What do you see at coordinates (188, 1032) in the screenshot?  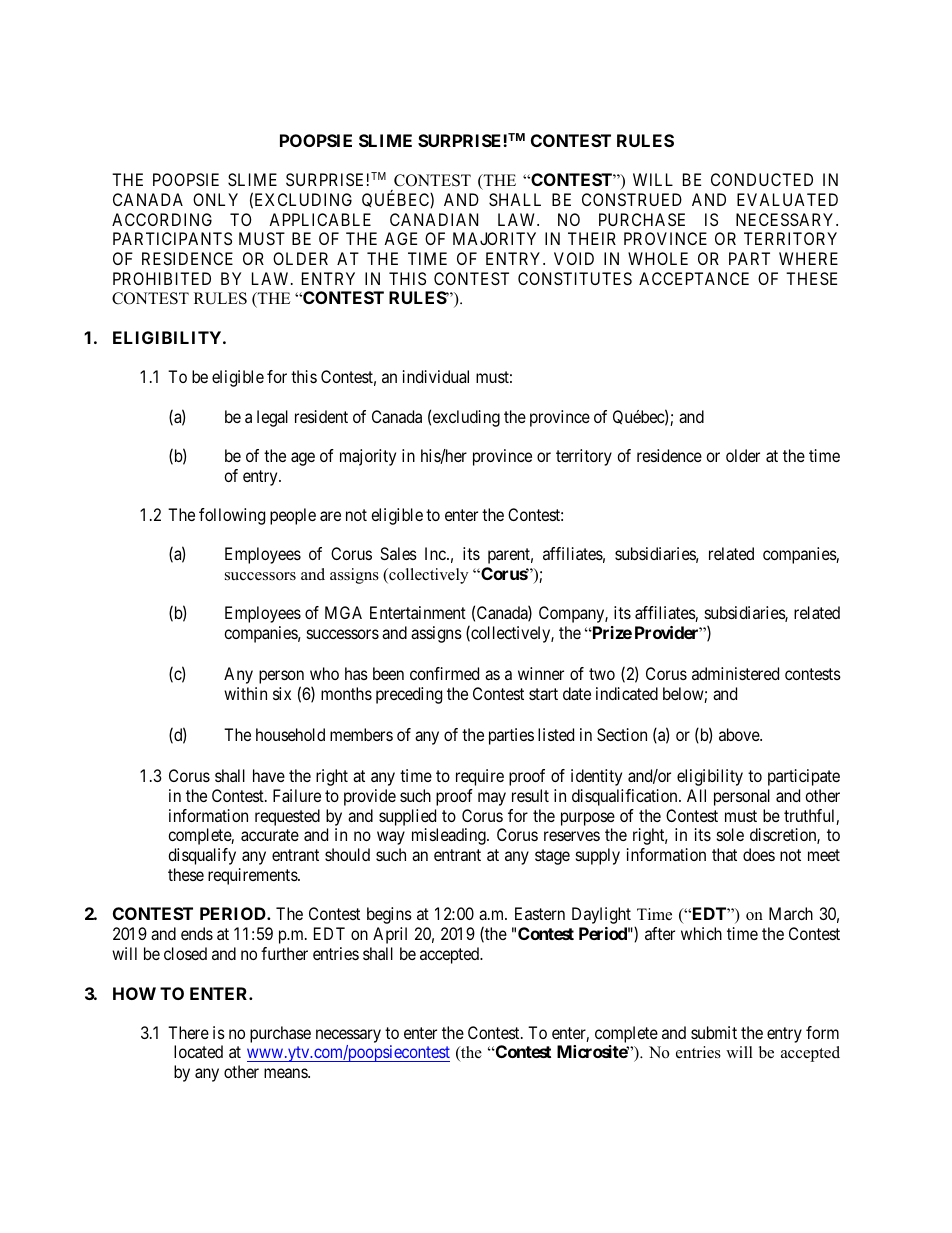 I see `There` at bounding box center [188, 1032].
